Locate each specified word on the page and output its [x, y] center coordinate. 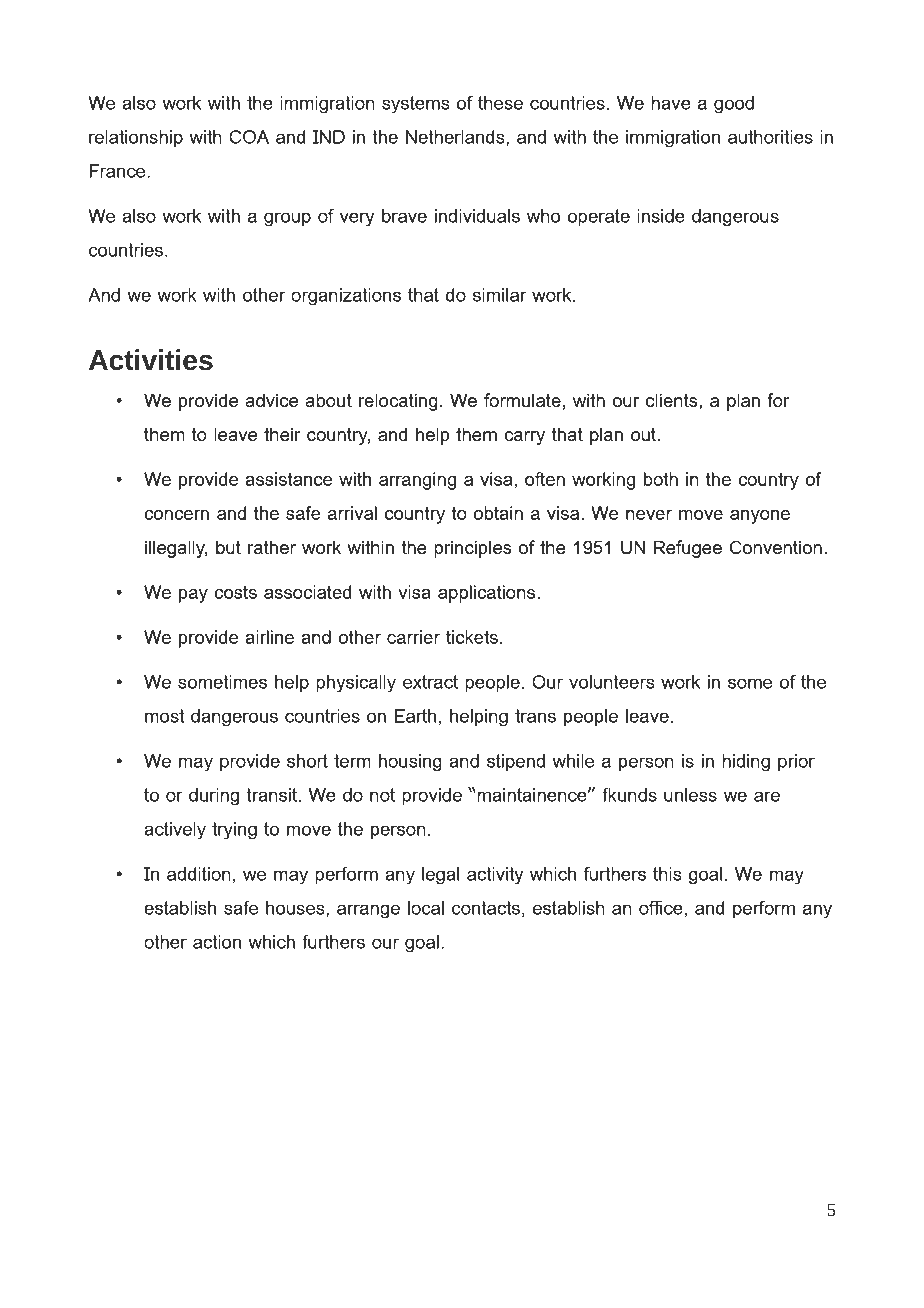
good [734, 105]
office [661, 907]
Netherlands [456, 138]
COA [249, 137]
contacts [486, 908]
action [217, 942]
